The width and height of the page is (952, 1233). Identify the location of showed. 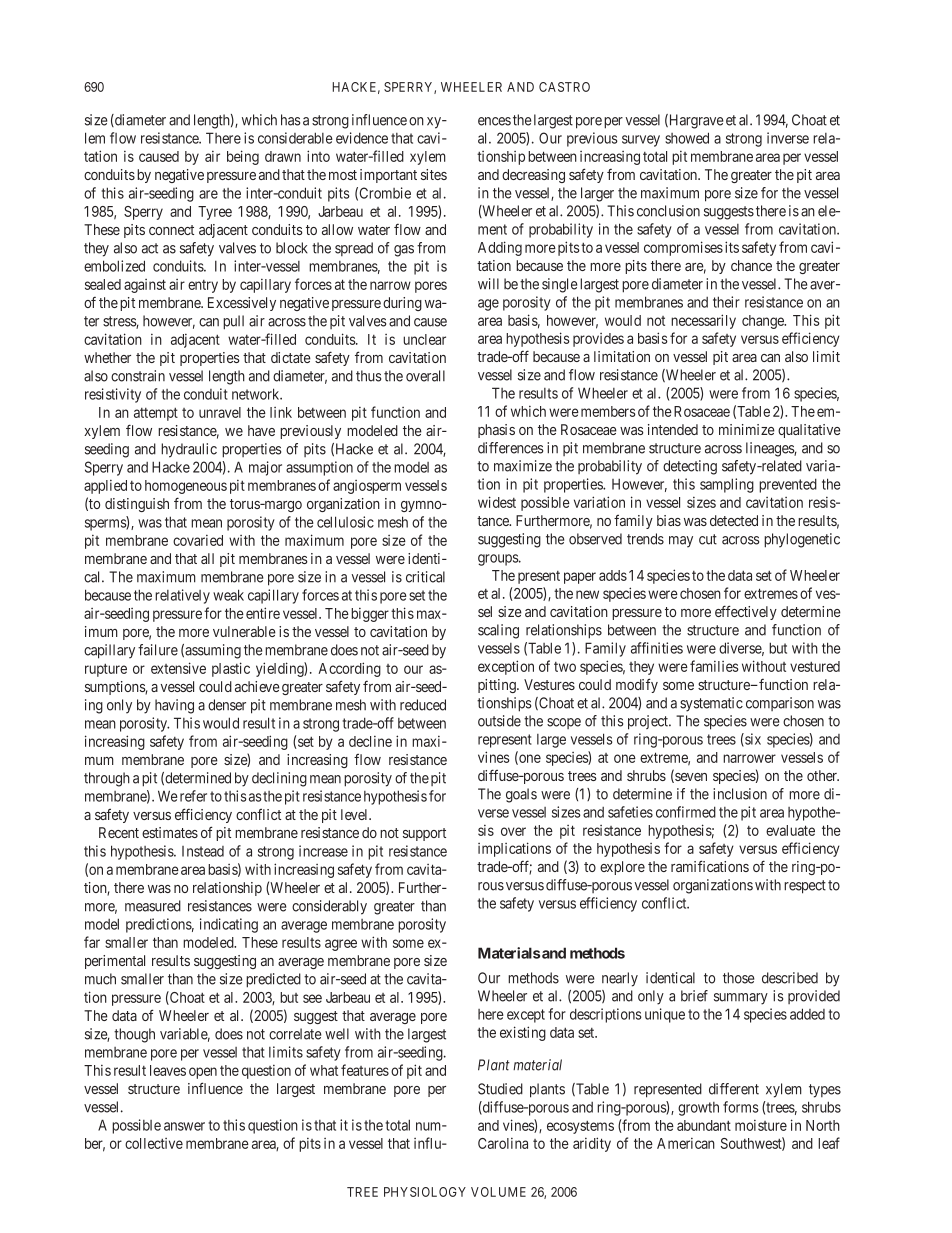
(687, 138).
